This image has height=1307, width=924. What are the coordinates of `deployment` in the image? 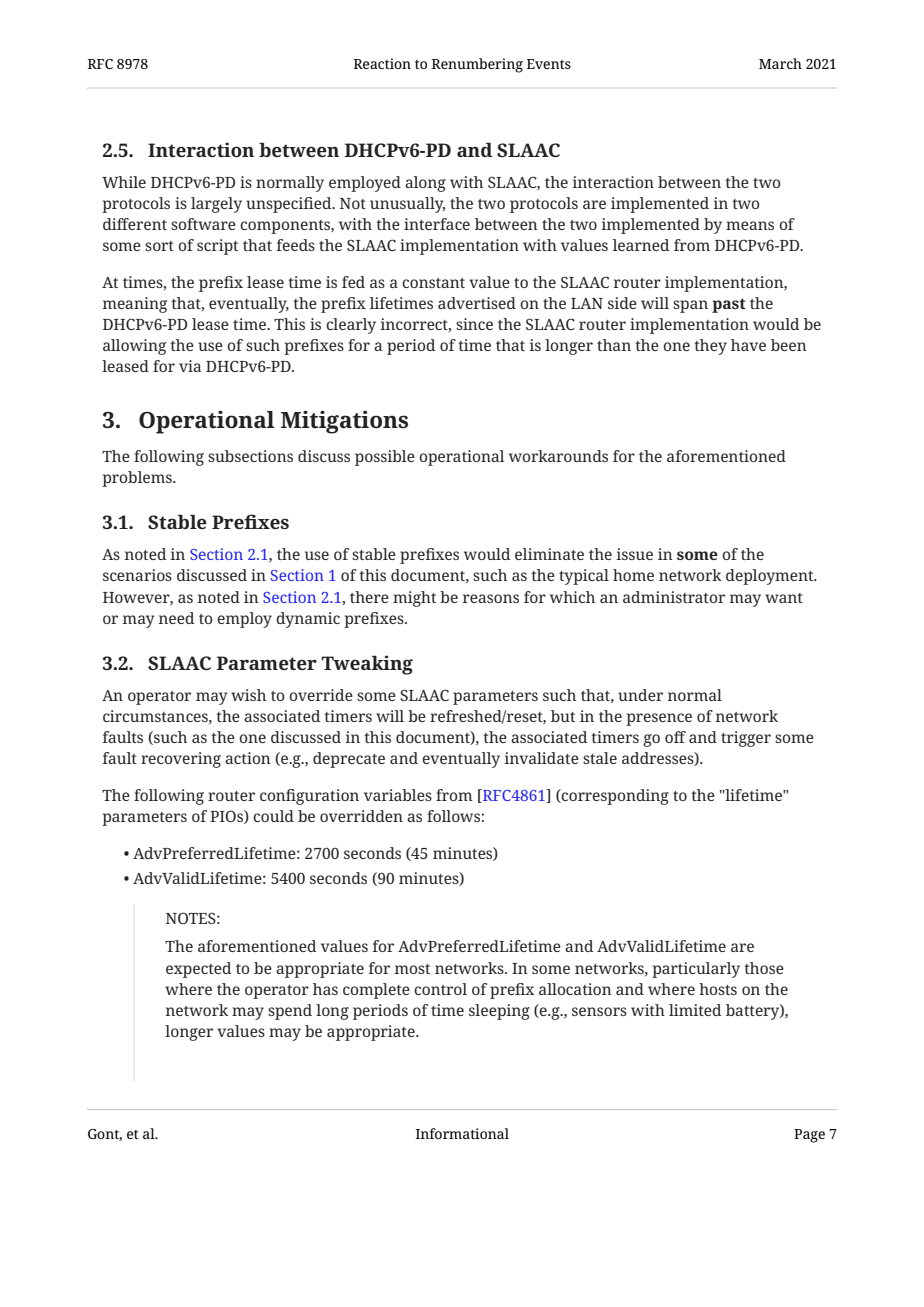 It's located at (771, 577).
